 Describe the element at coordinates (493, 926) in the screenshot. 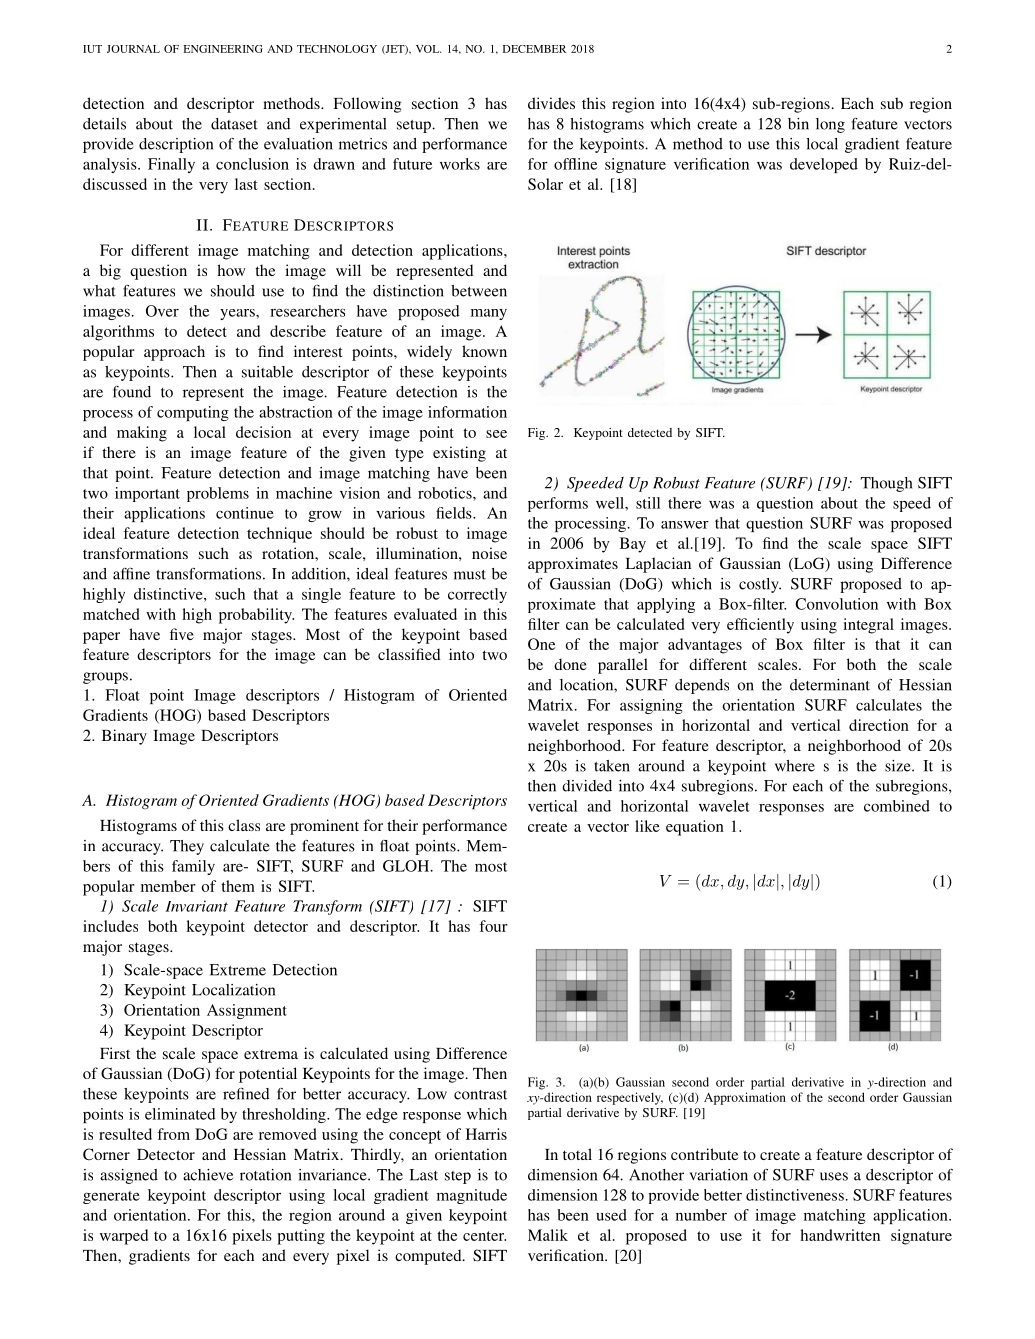

I see `four` at that location.
